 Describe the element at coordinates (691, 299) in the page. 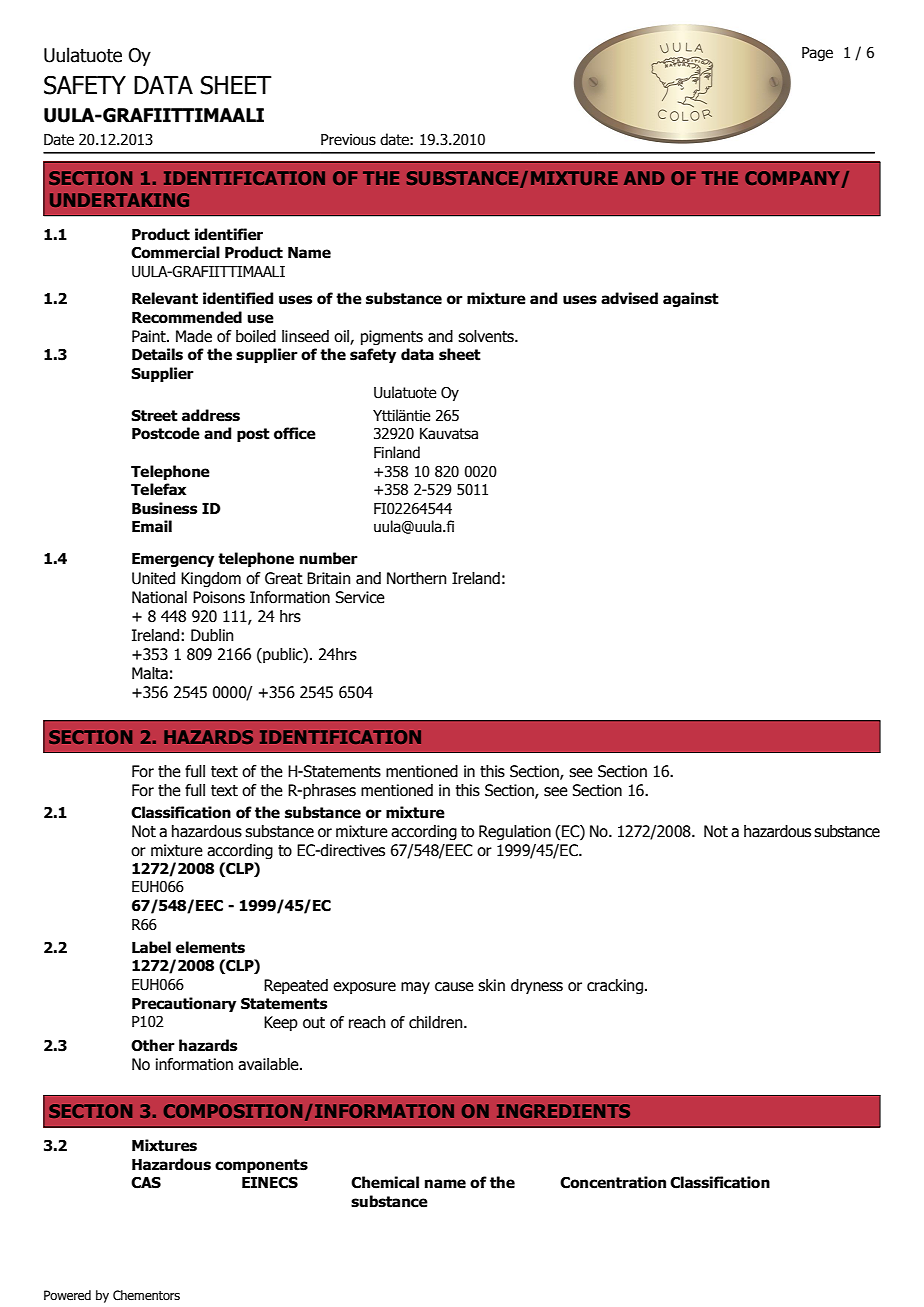

I see `against` at that location.
